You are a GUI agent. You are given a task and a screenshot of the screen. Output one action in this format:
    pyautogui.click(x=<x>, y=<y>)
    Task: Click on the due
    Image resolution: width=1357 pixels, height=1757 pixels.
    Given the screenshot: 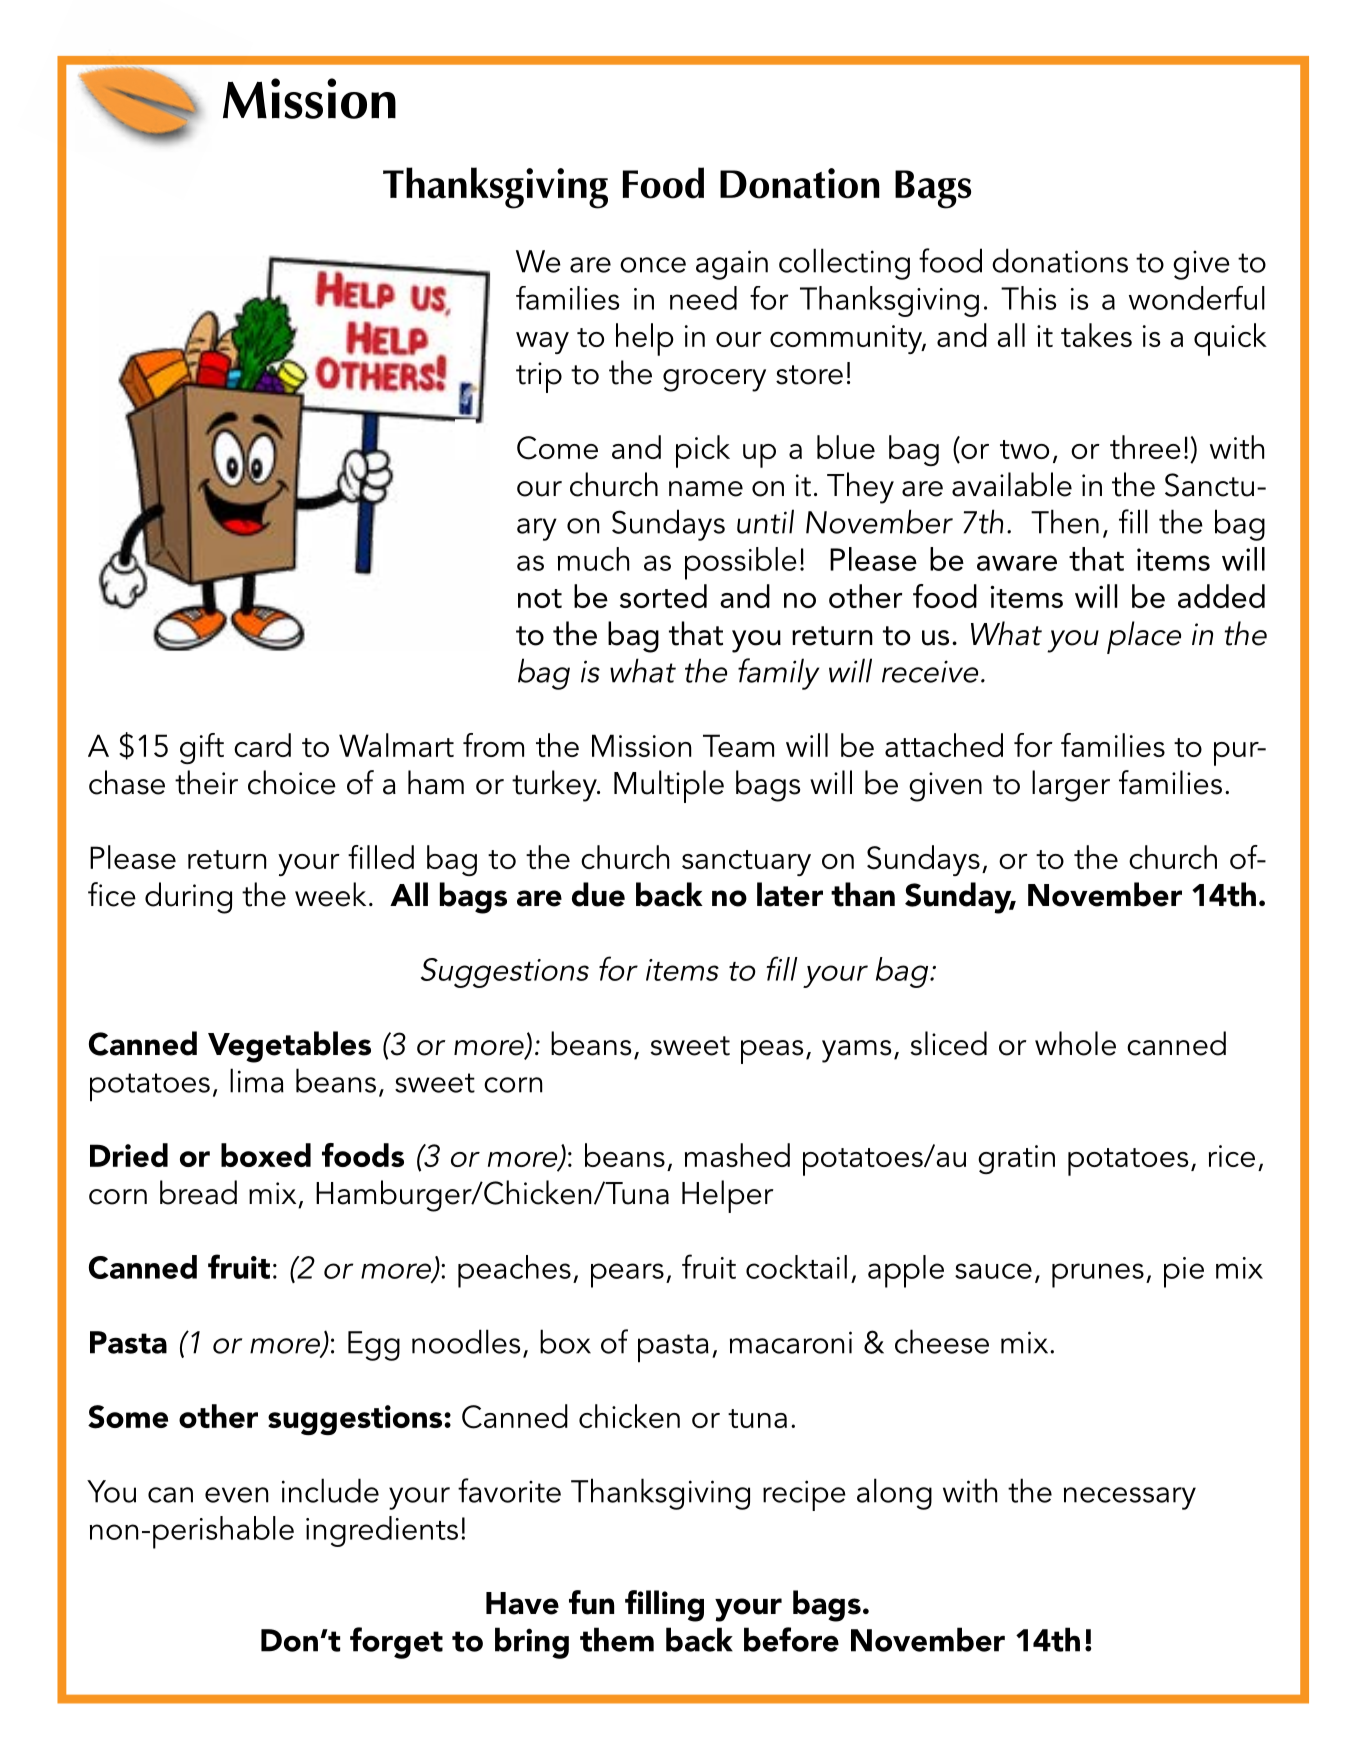 What is the action you would take?
    pyautogui.click(x=598, y=894)
